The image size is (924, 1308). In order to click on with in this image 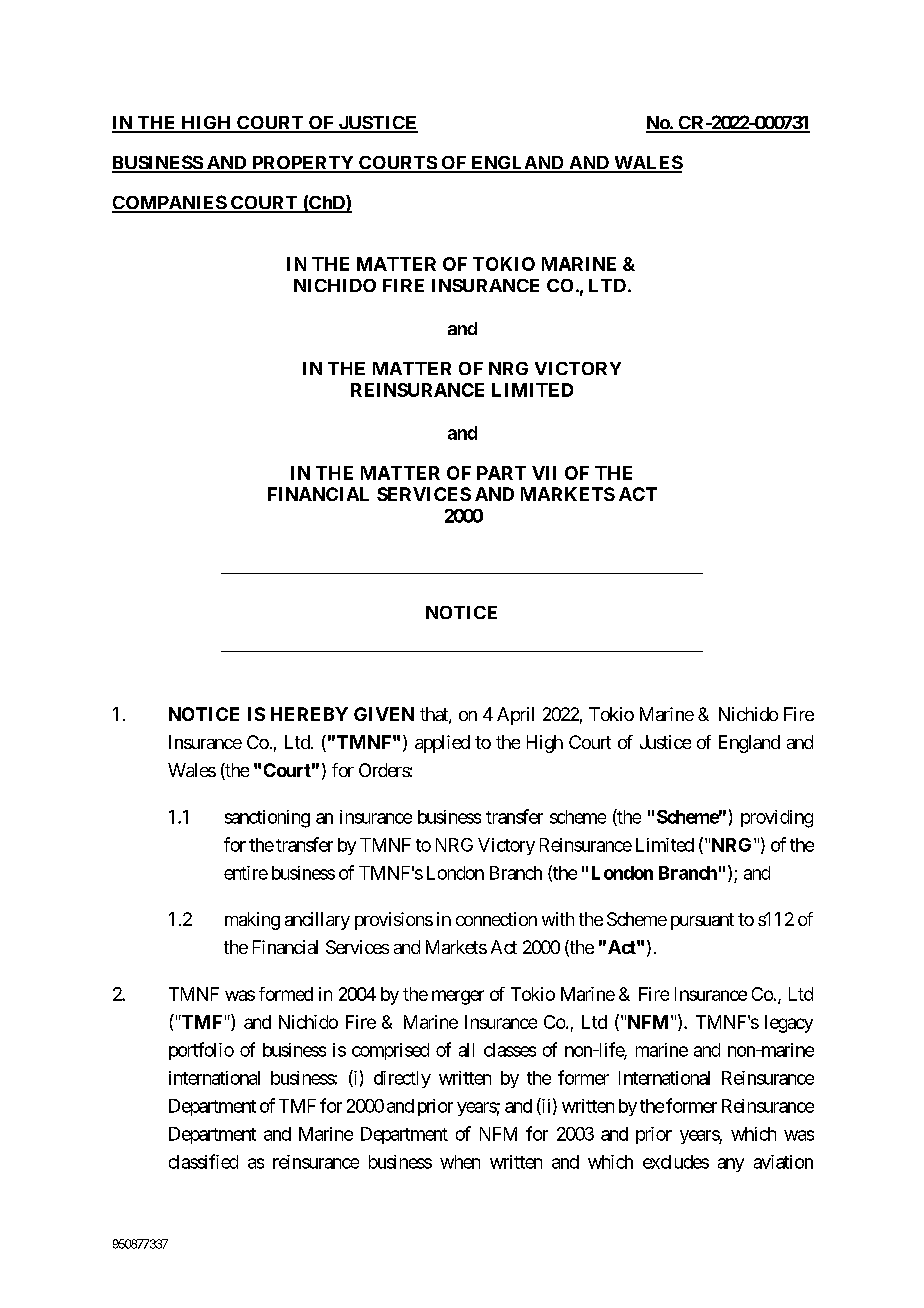, I will do `click(558, 919)`.
